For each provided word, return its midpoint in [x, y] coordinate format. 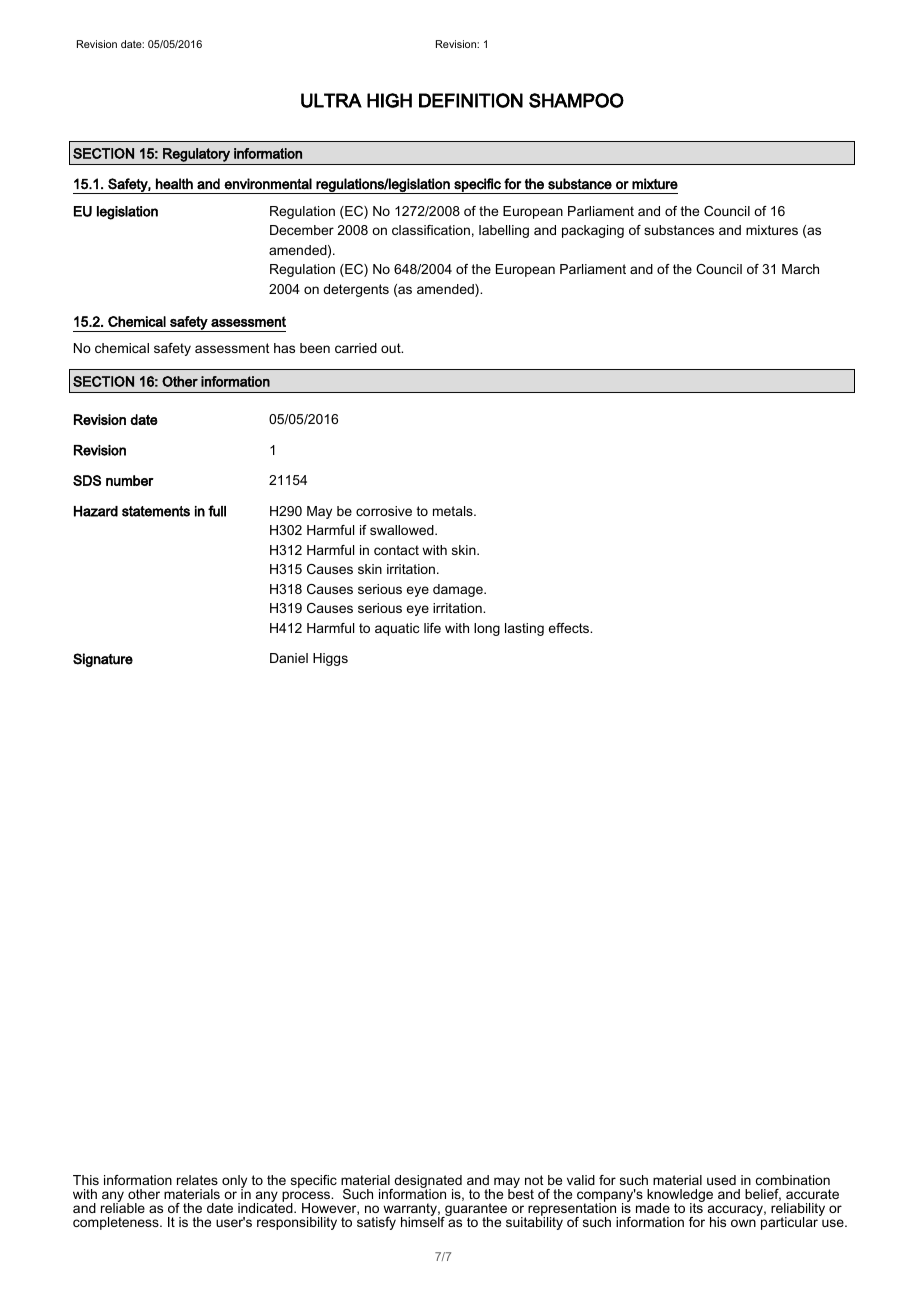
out [392, 348]
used [721, 1180]
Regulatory [196, 155]
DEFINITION [471, 100]
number [130, 480]
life [432, 628]
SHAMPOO [576, 100]
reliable [123, 1207]
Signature [103, 660]
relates [197, 1180]
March [800, 269]
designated [427, 1183]
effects [570, 628]
